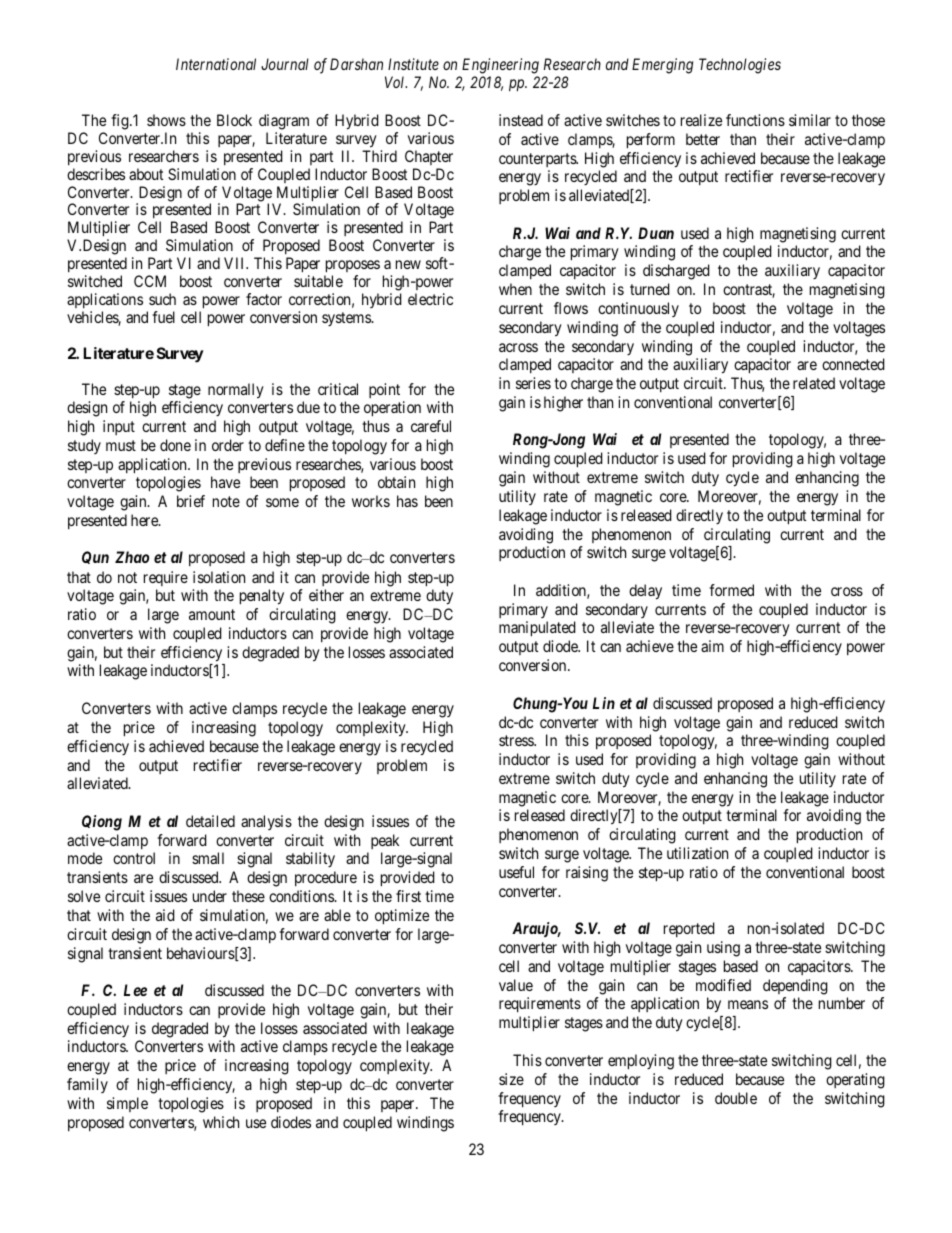 The width and height of the screenshot is (952, 1233). What do you see at coordinates (166, 120) in the screenshot?
I see `shows` at bounding box center [166, 120].
